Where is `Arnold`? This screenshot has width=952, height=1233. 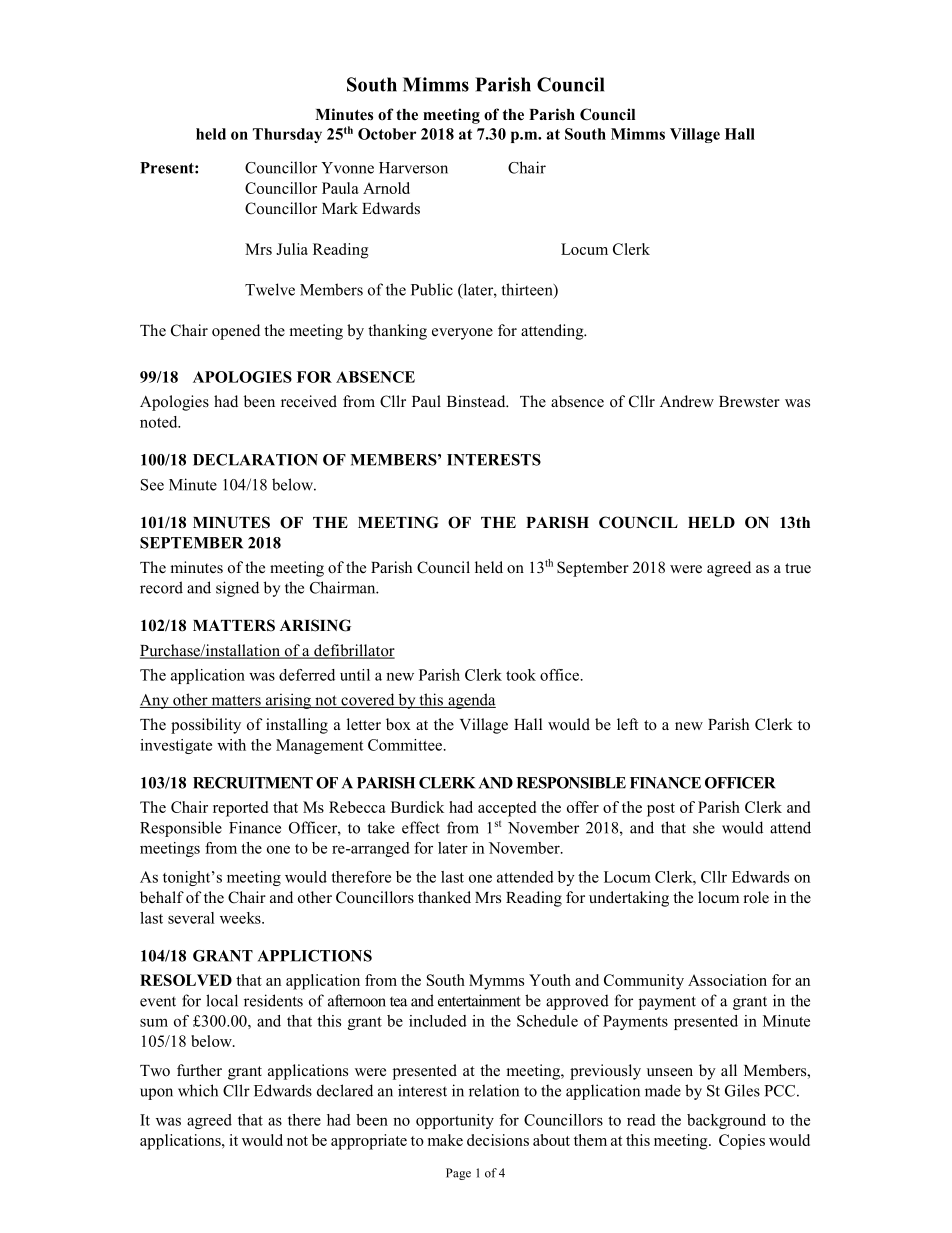
Arnold is located at coordinates (386, 188).
